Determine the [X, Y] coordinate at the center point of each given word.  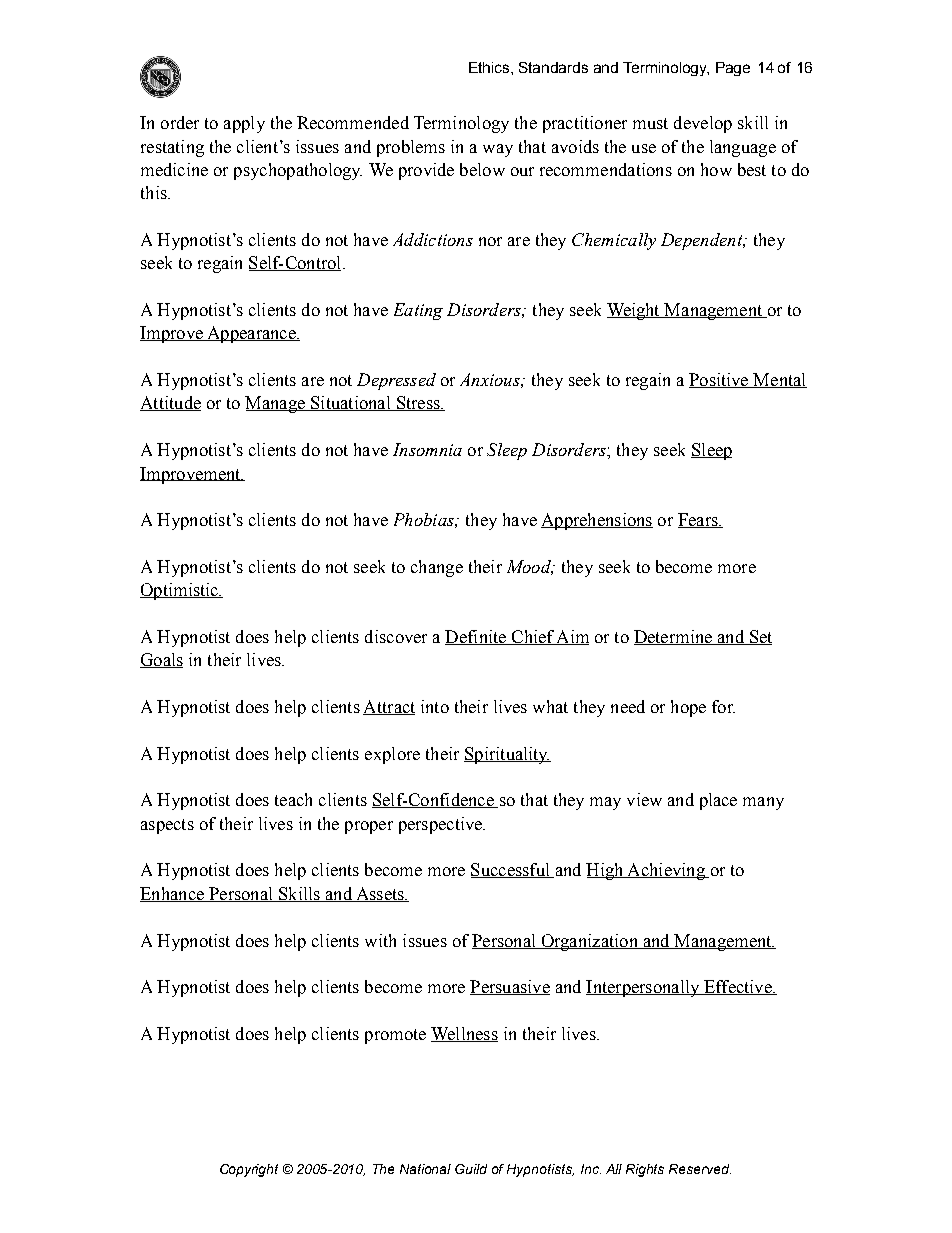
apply [244, 124]
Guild [471, 1169]
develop [703, 124]
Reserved [700, 1169]
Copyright [249, 1170]
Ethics [490, 67]
